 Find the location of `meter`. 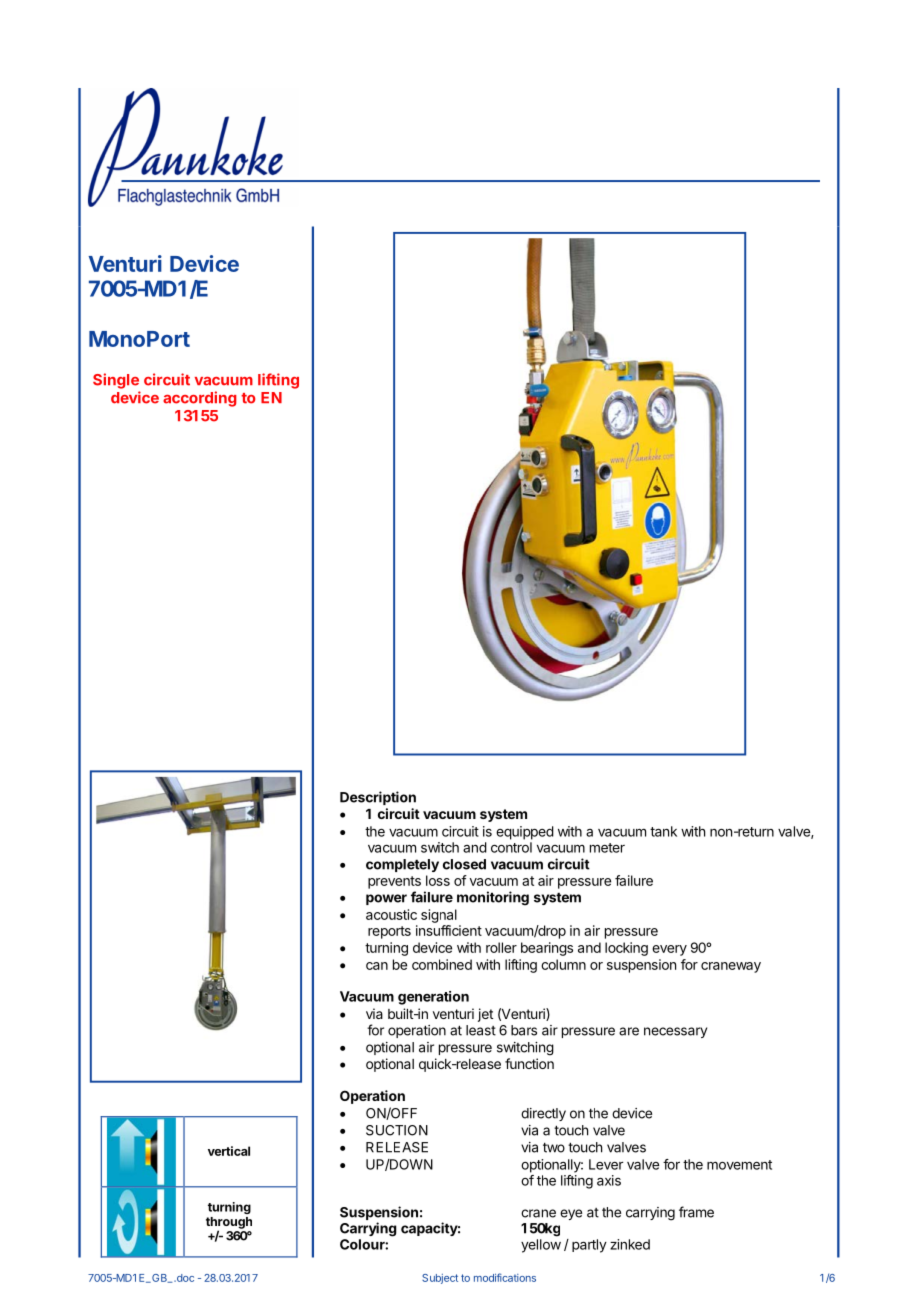

meter is located at coordinates (607, 848).
